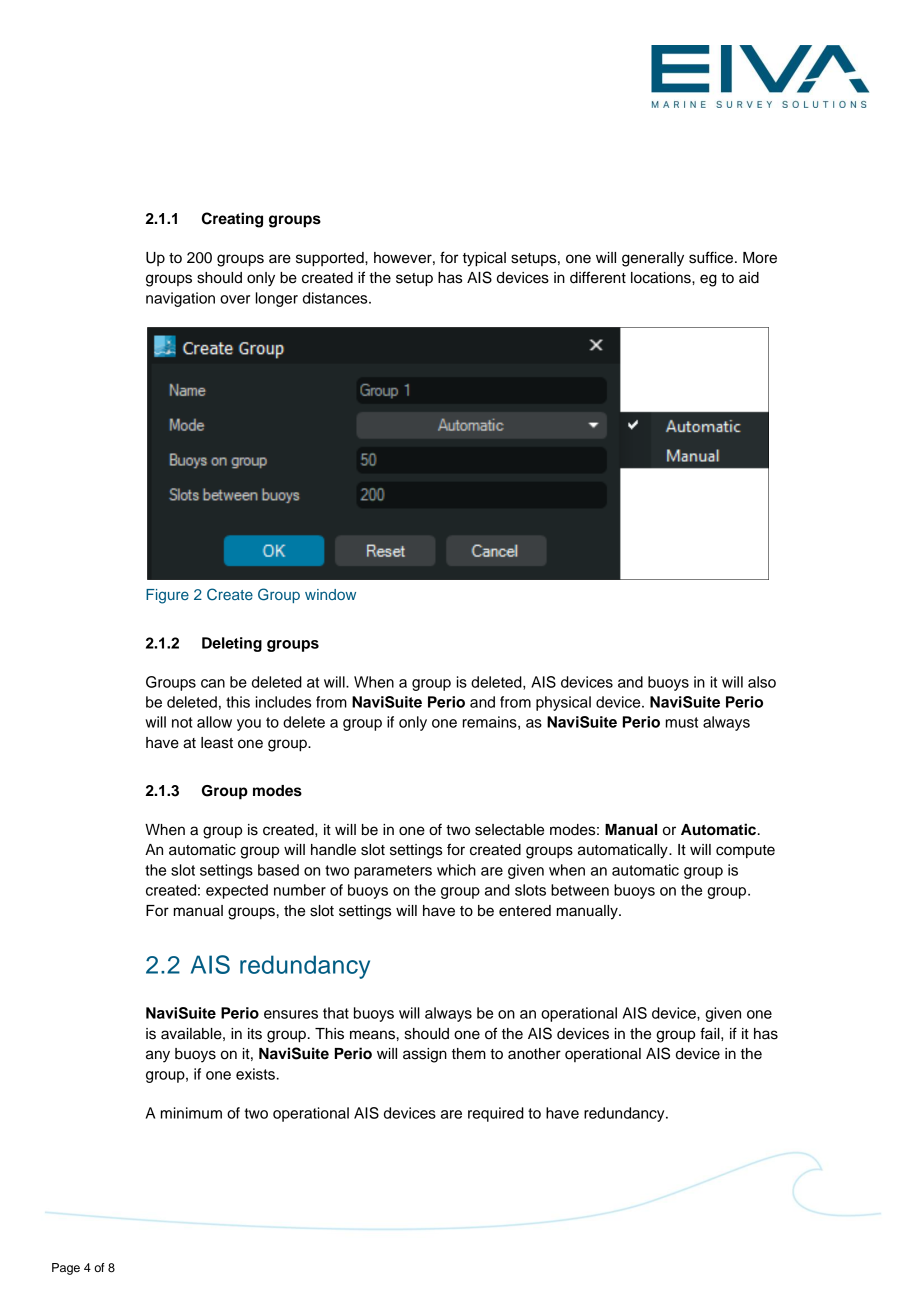 This screenshot has width=924, height=1309. What do you see at coordinates (180, 299) in the screenshot?
I see `navigation` at bounding box center [180, 299].
